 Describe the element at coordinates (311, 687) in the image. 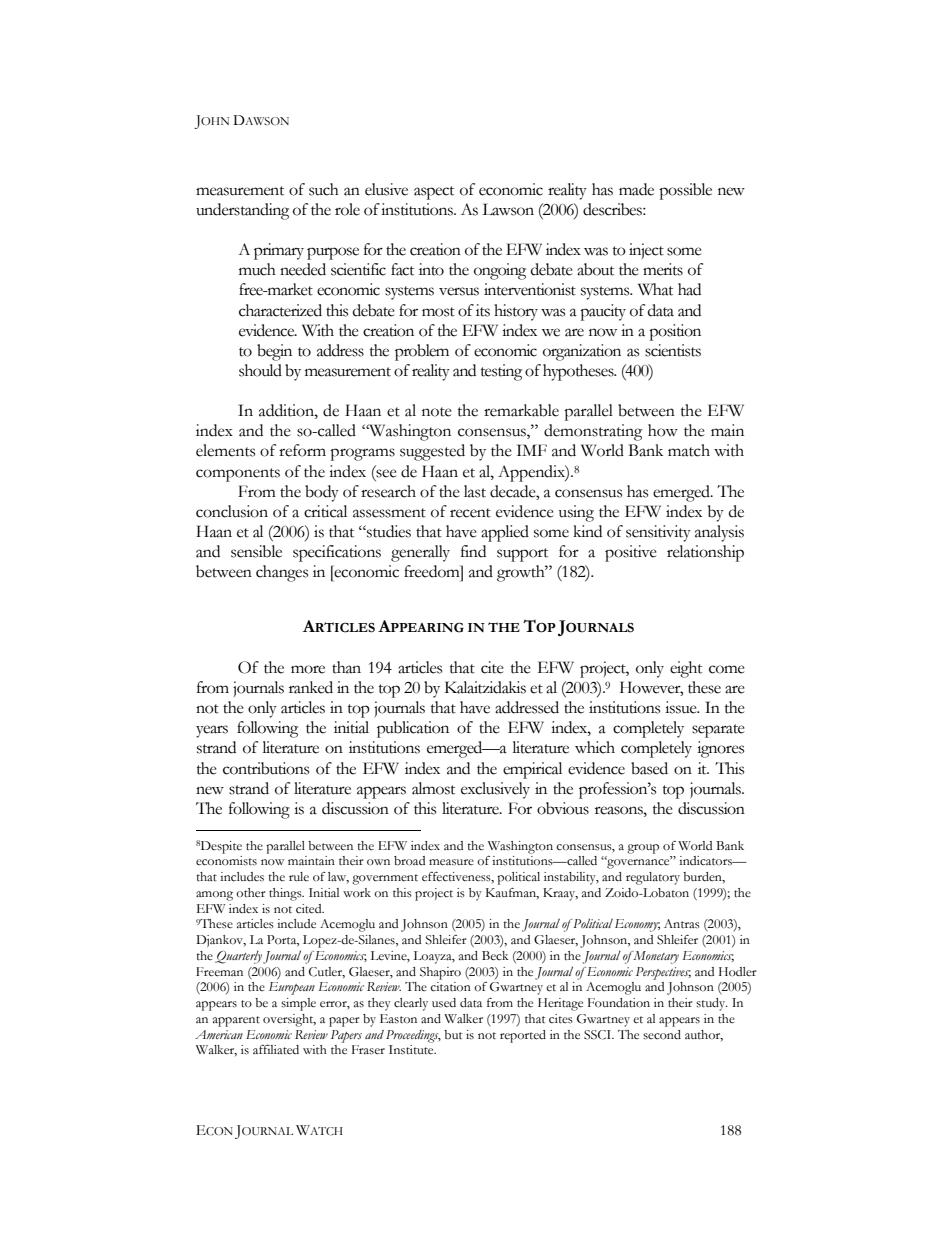

I see `ranked` at that location.
